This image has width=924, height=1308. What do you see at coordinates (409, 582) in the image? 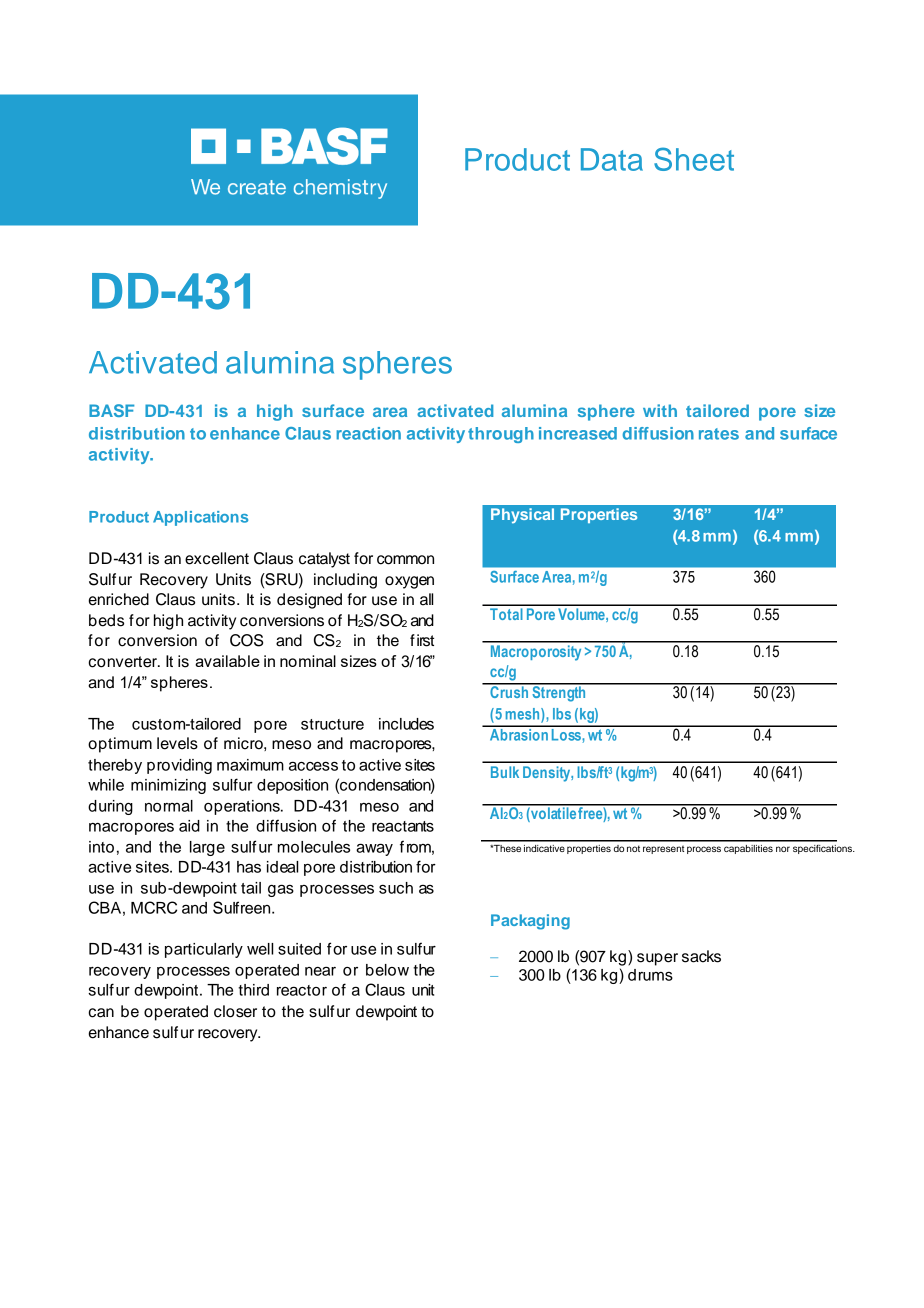
I see `oxygen` at bounding box center [409, 582].
